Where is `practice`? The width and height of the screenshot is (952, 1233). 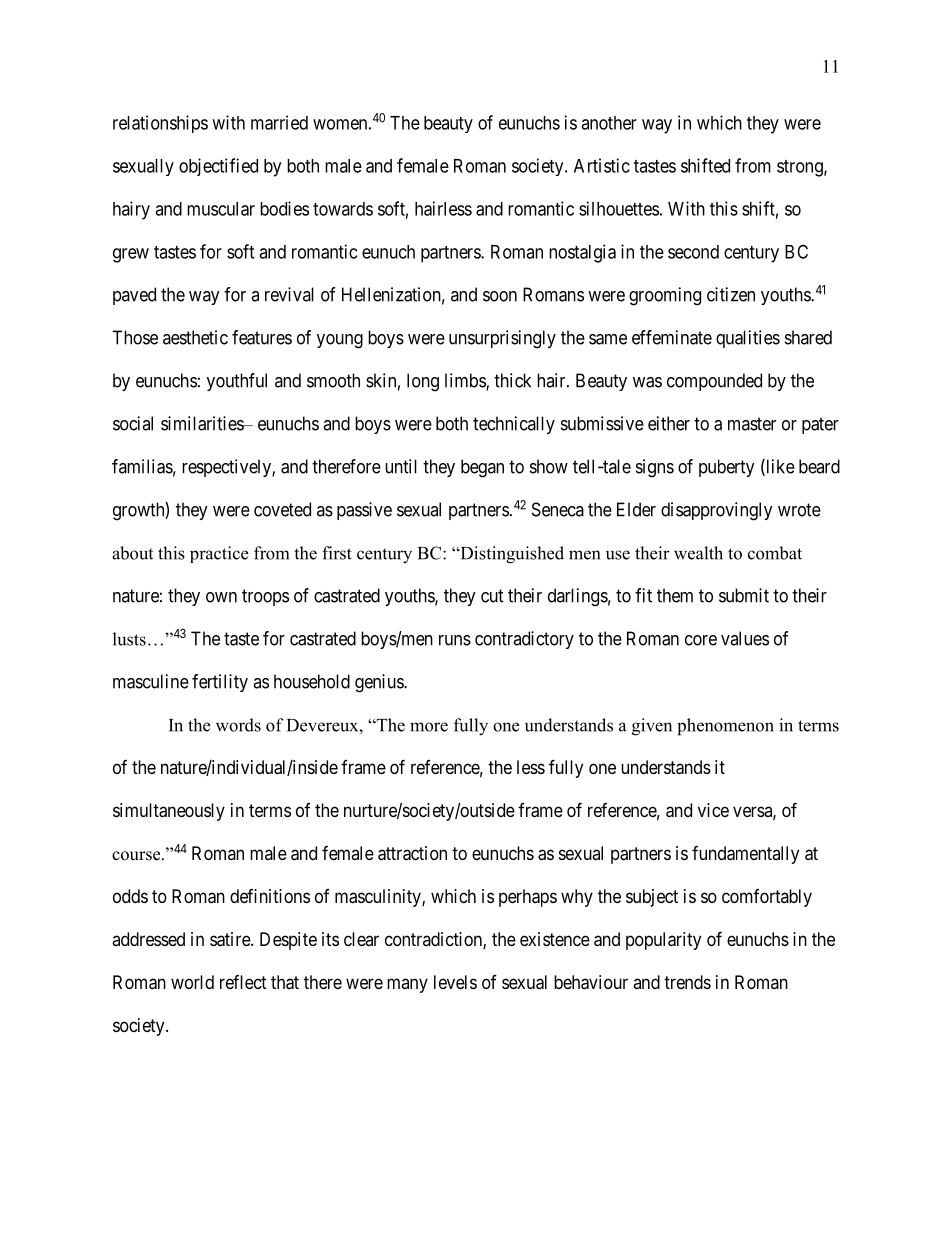 practice is located at coordinates (219, 554).
